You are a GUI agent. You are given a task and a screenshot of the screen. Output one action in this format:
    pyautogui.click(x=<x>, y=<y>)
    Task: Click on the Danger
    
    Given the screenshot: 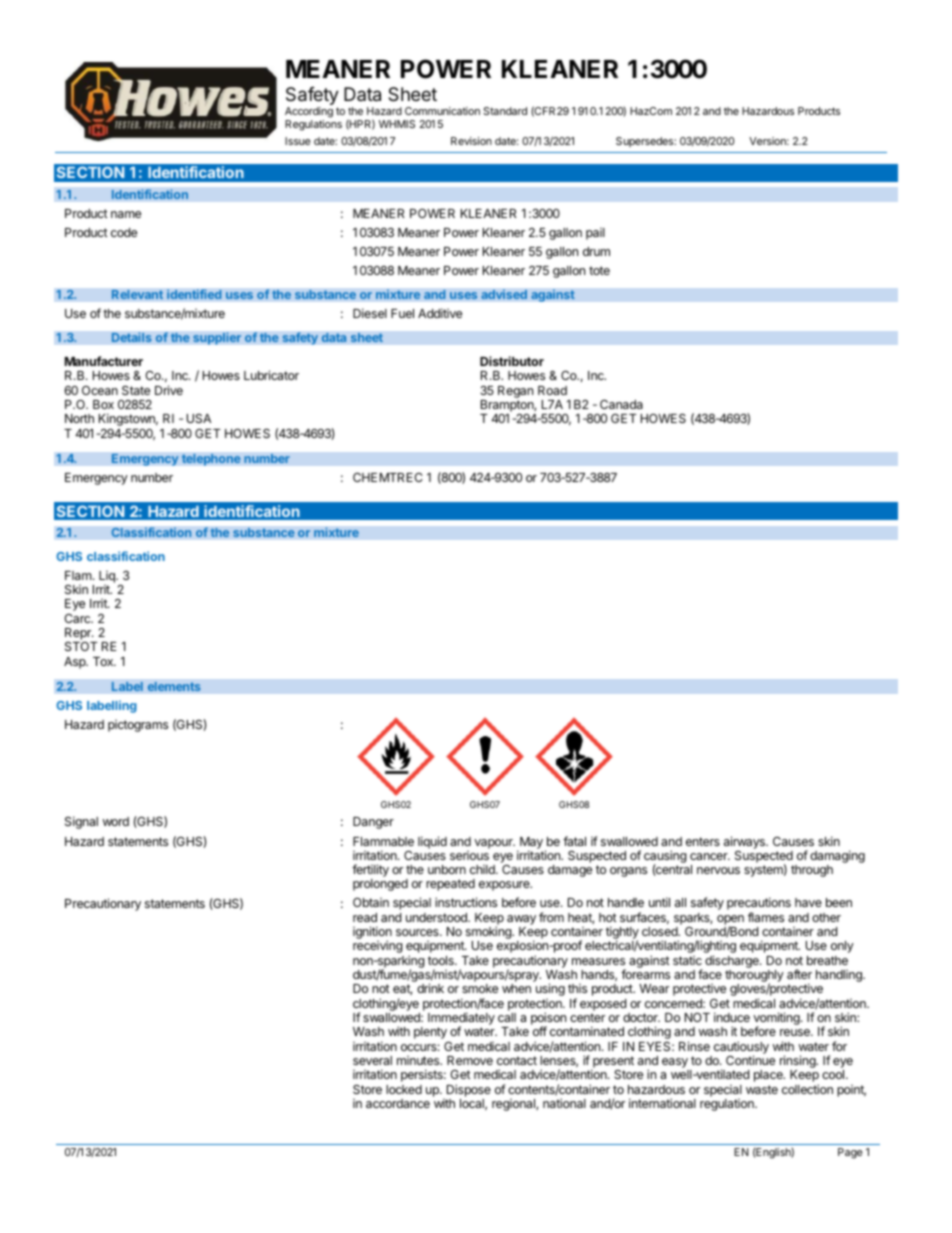 What is the action you would take?
    pyautogui.click(x=373, y=823)
